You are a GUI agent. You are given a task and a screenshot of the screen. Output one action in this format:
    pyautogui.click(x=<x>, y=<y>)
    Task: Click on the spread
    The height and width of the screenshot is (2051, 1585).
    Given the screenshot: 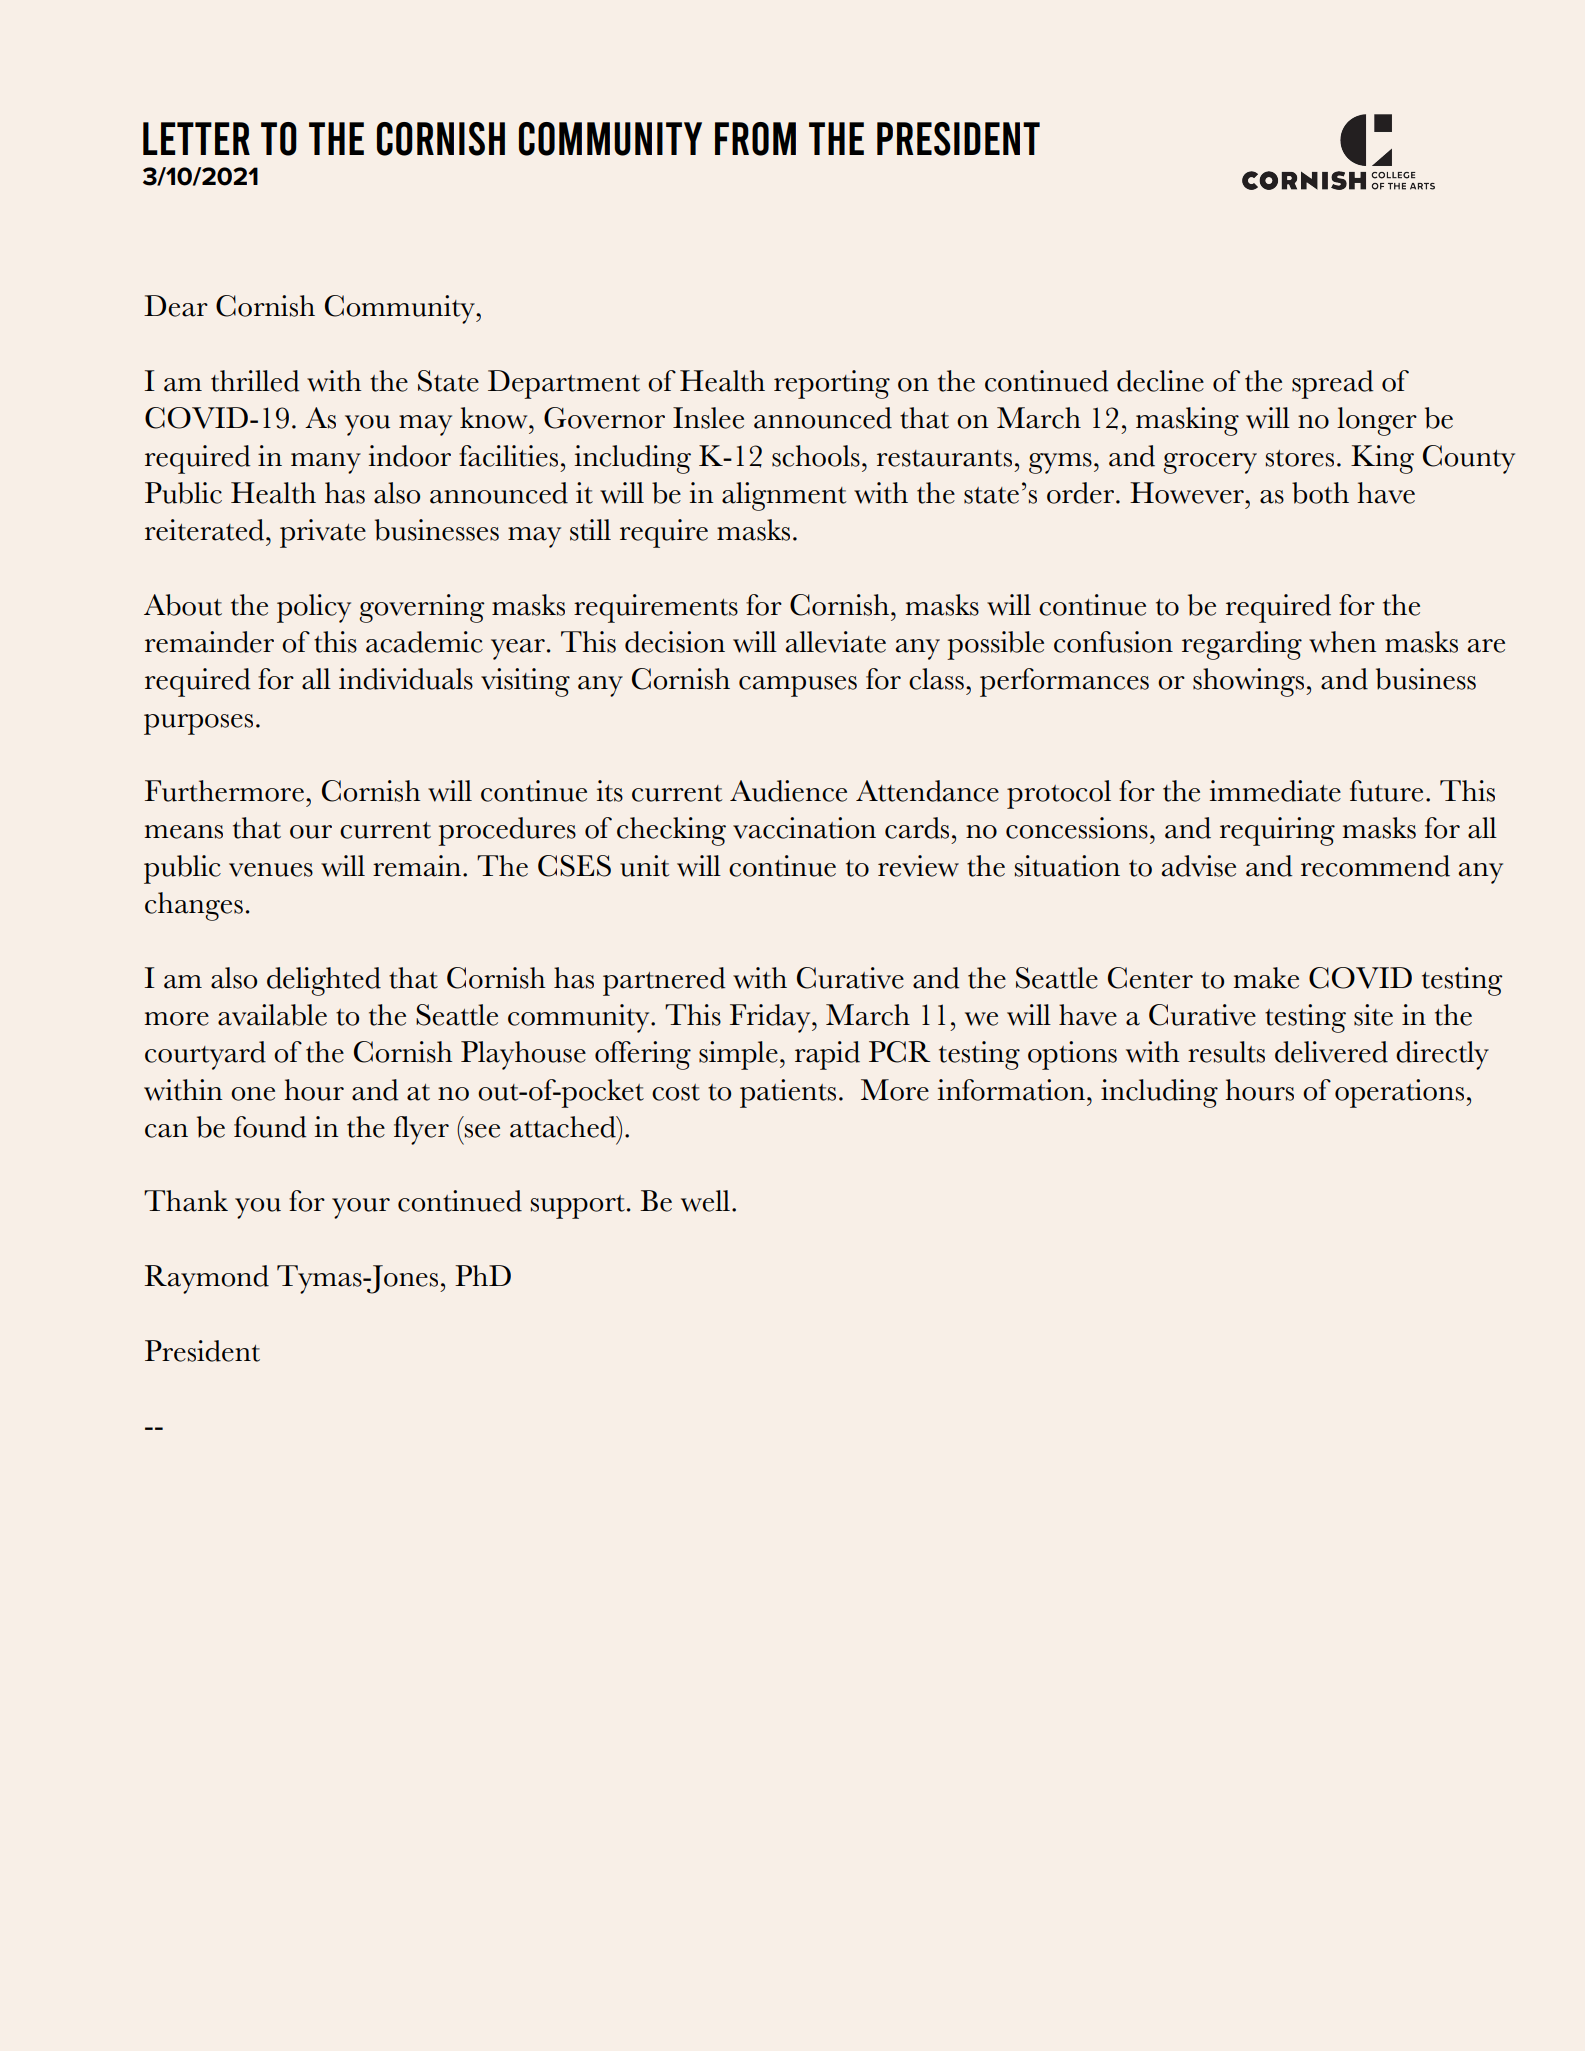 What is the action you would take?
    pyautogui.click(x=1332, y=384)
